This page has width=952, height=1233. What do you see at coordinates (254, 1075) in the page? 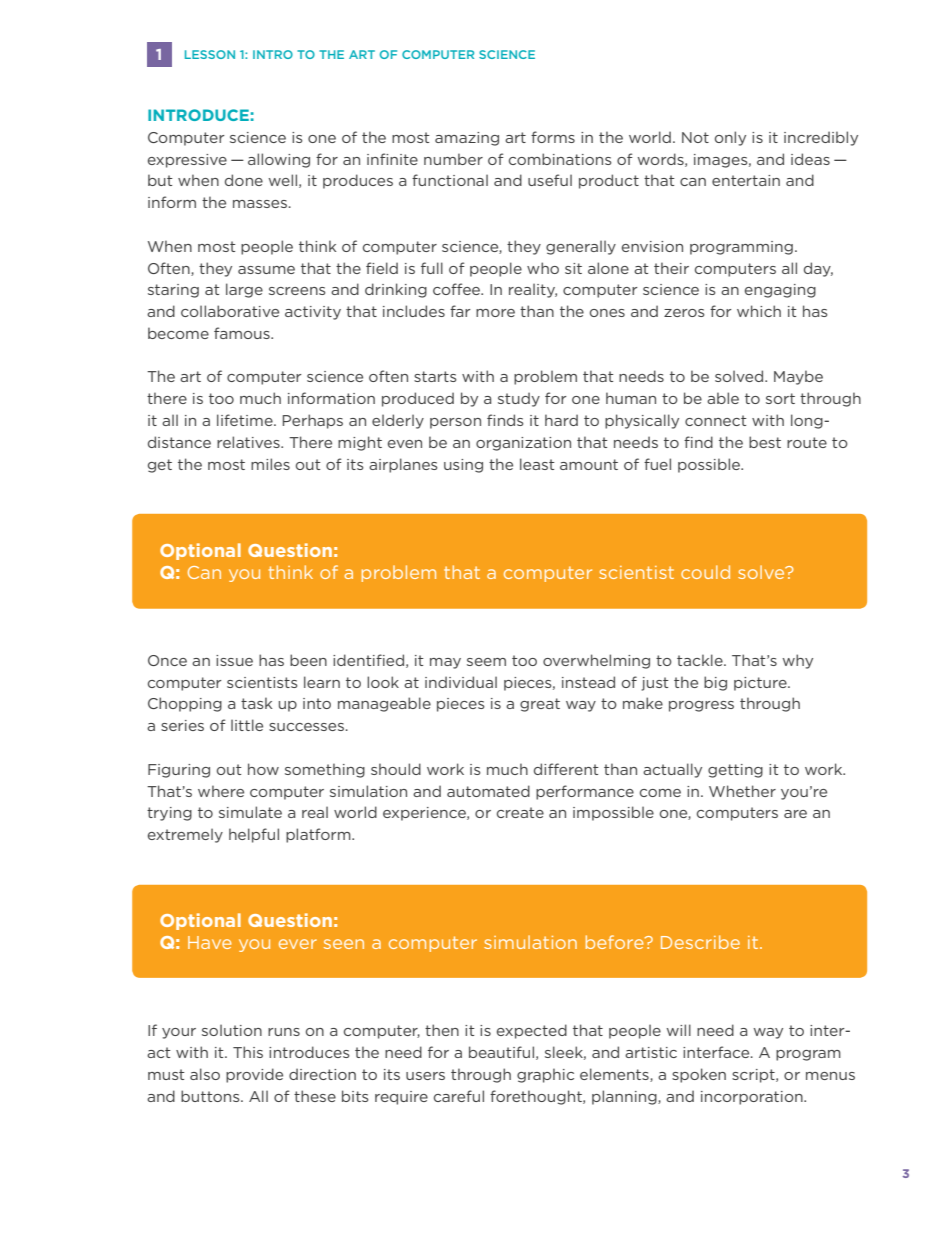
I see `provide` at bounding box center [254, 1075].
